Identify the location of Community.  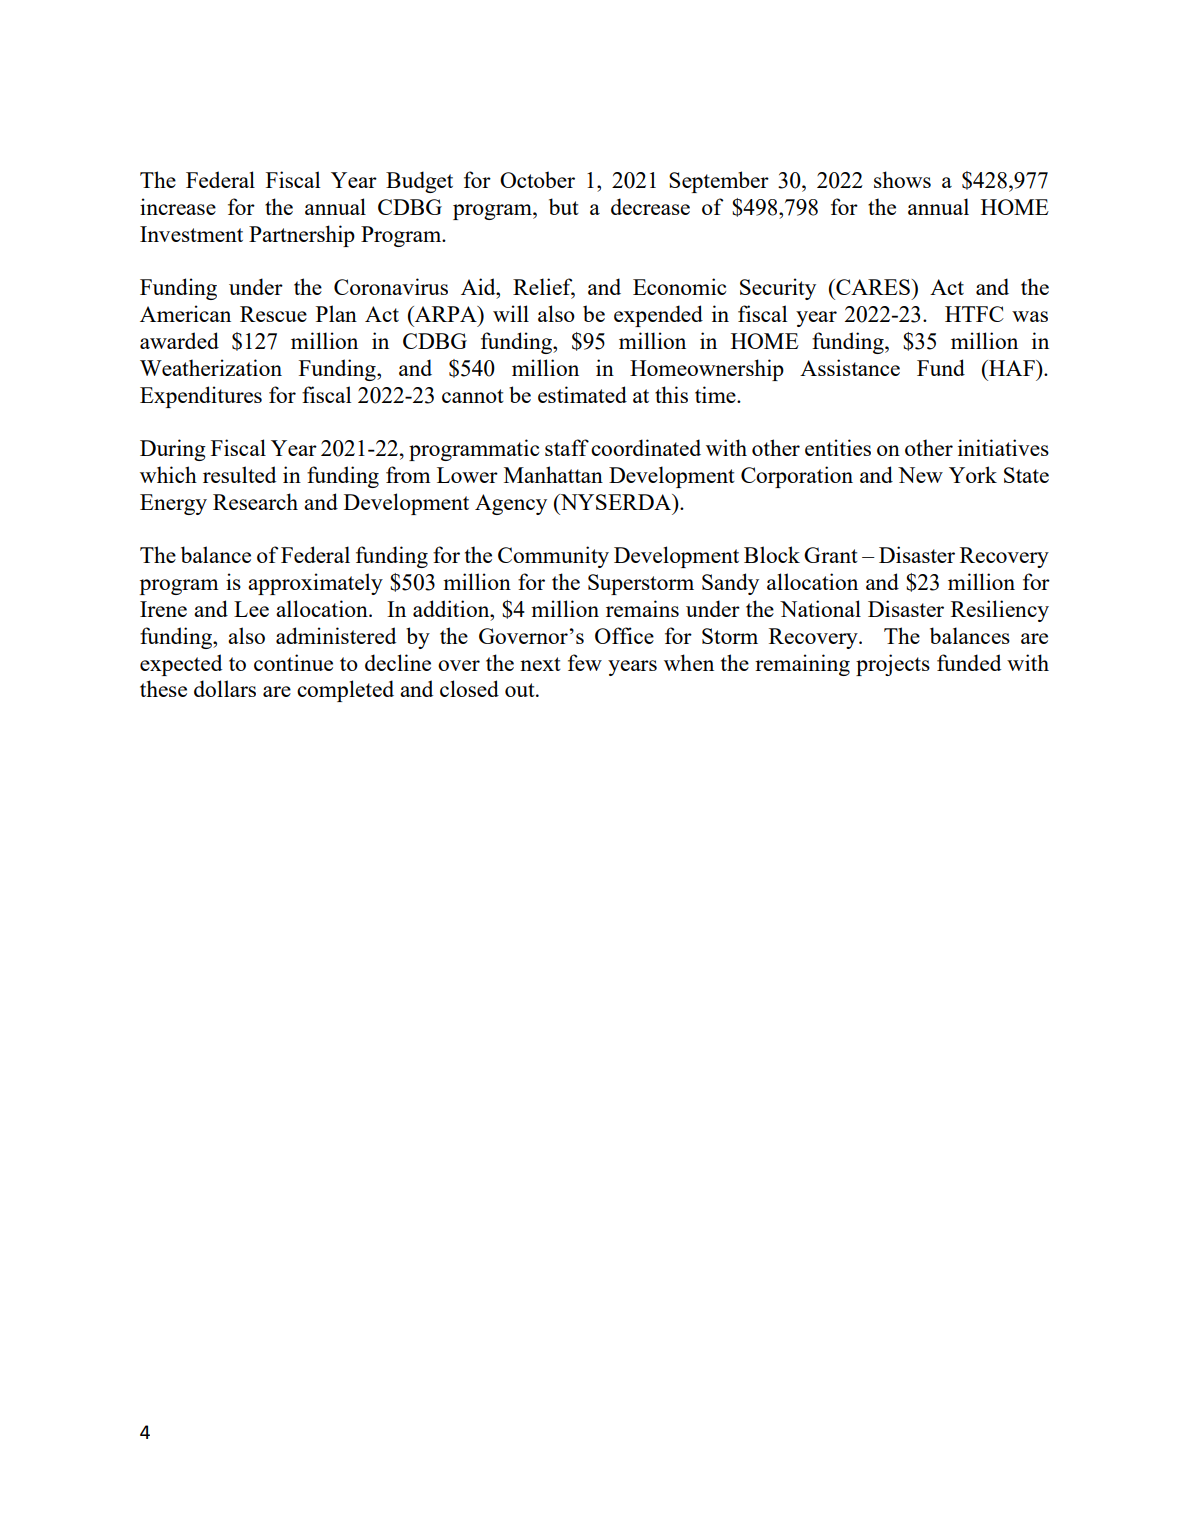
(553, 557).
